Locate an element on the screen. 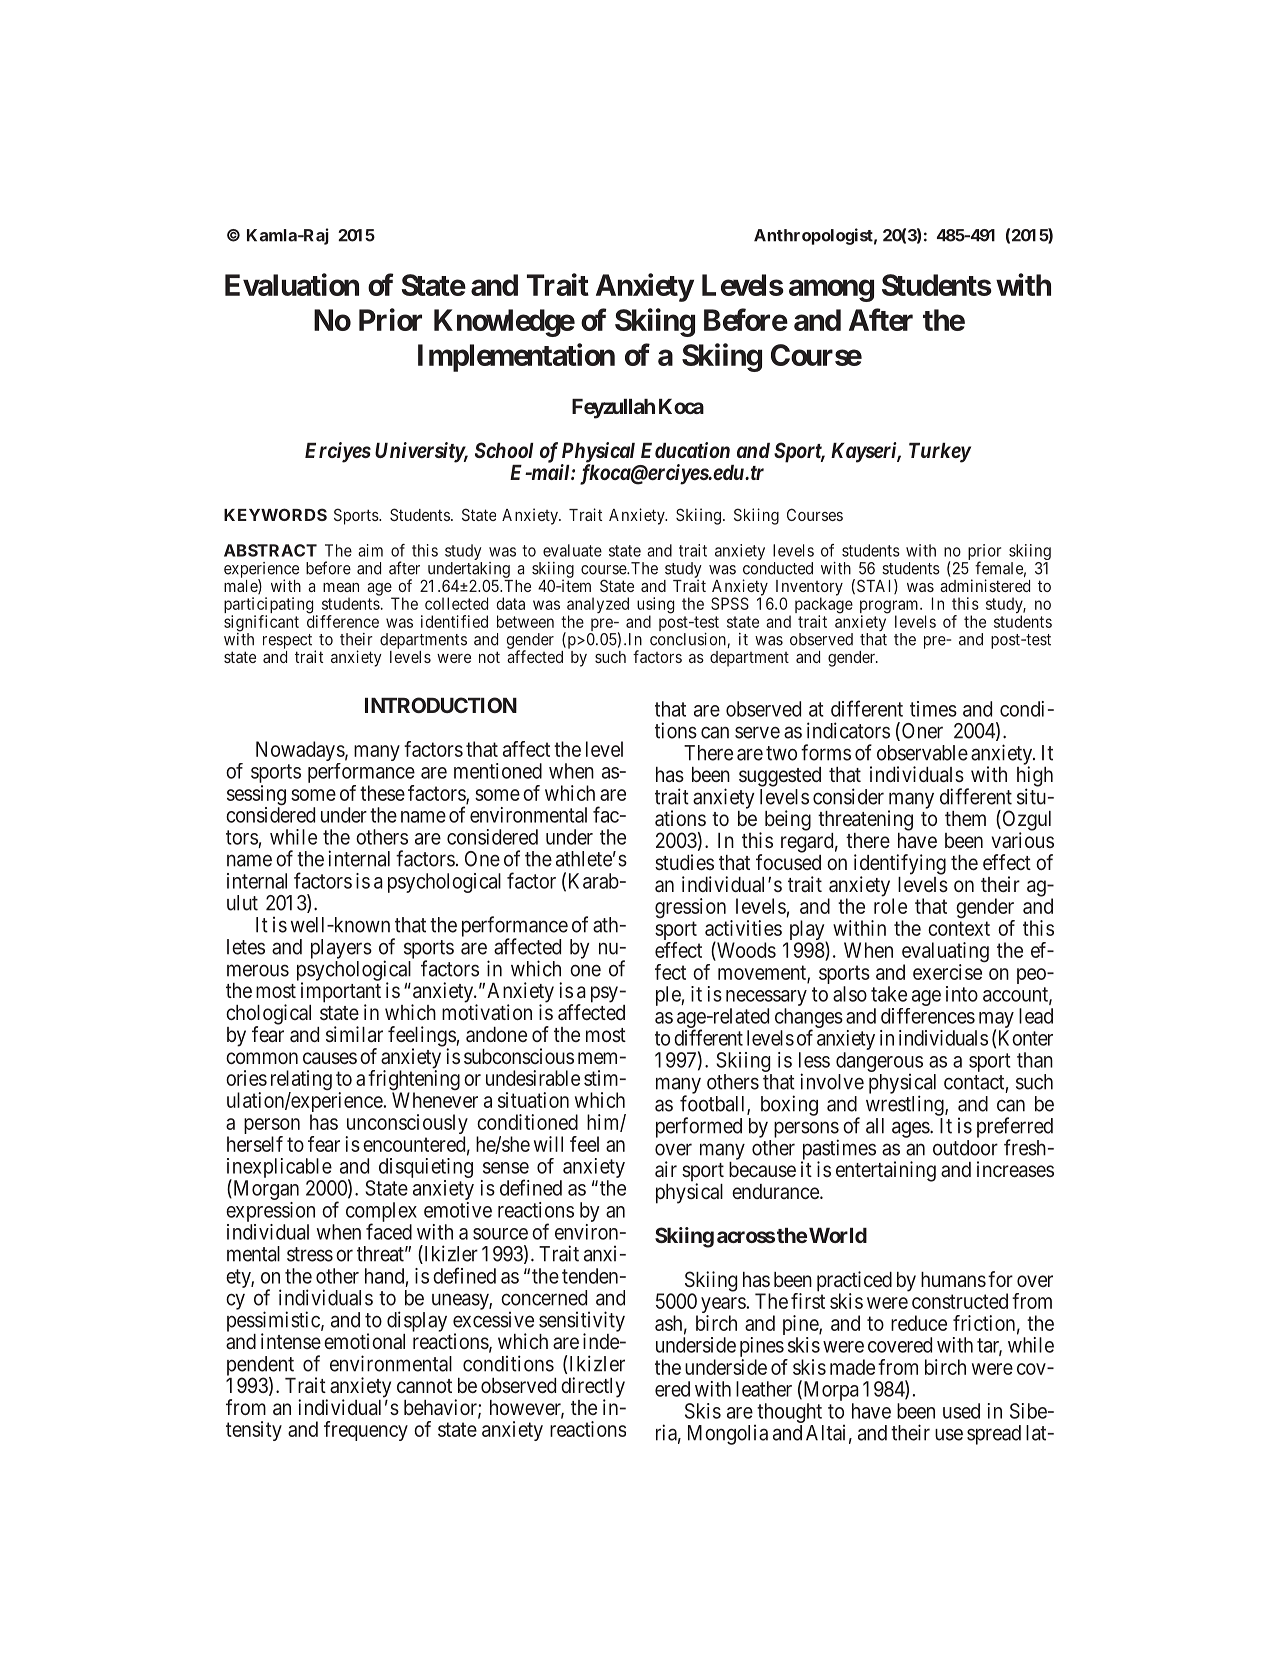 Image resolution: width=1279 pixels, height=1655 pixels. conclusion is located at coordinates (689, 640).
